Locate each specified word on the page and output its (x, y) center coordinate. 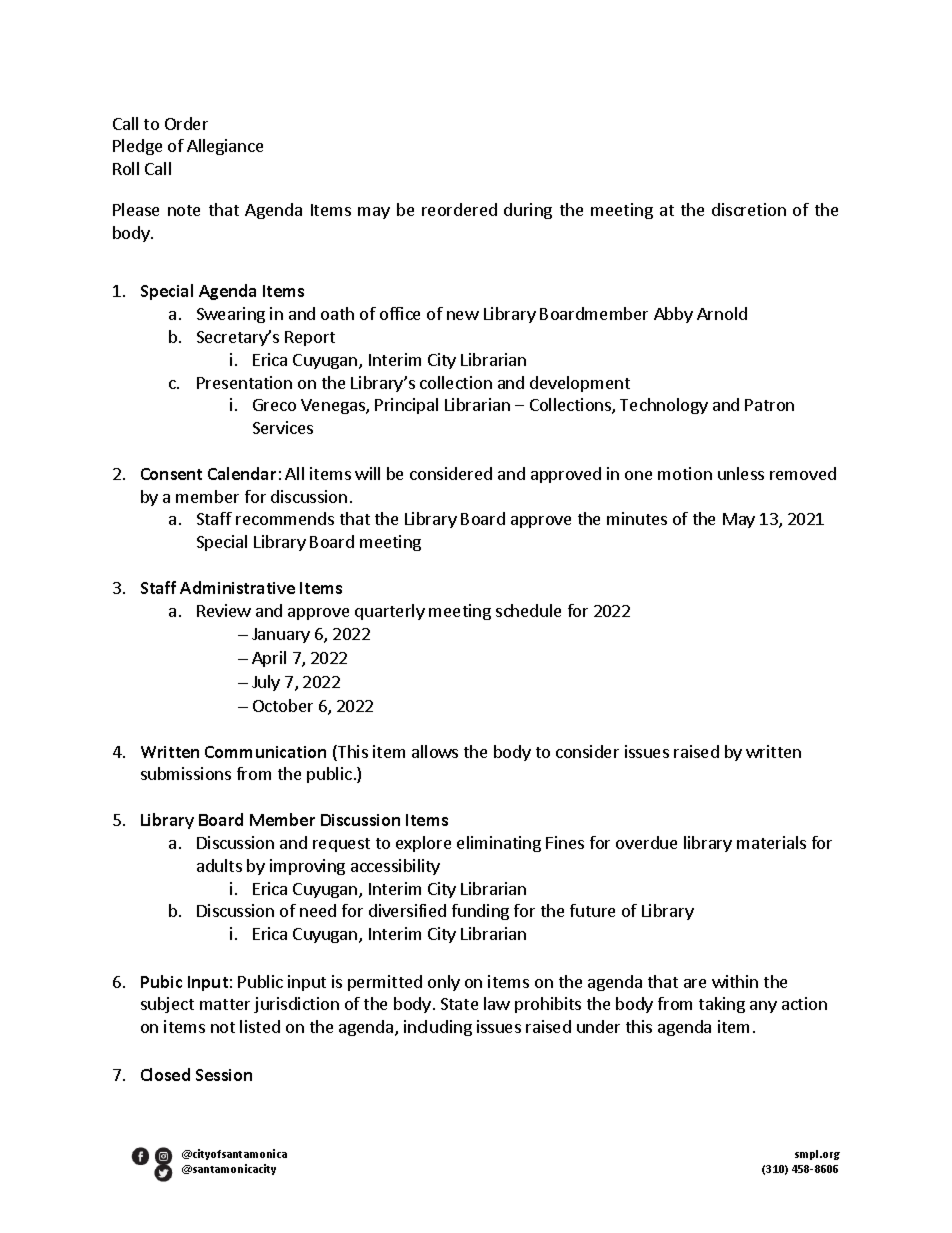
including (438, 1028)
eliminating (499, 844)
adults (219, 865)
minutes (637, 518)
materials (771, 842)
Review (224, 610)
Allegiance (225, 147)
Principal (406, 406)
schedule (528, 610)
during (528, 211)
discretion (749, 209)
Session (224, 1075)
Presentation (244, 382)
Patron (769, 405)
